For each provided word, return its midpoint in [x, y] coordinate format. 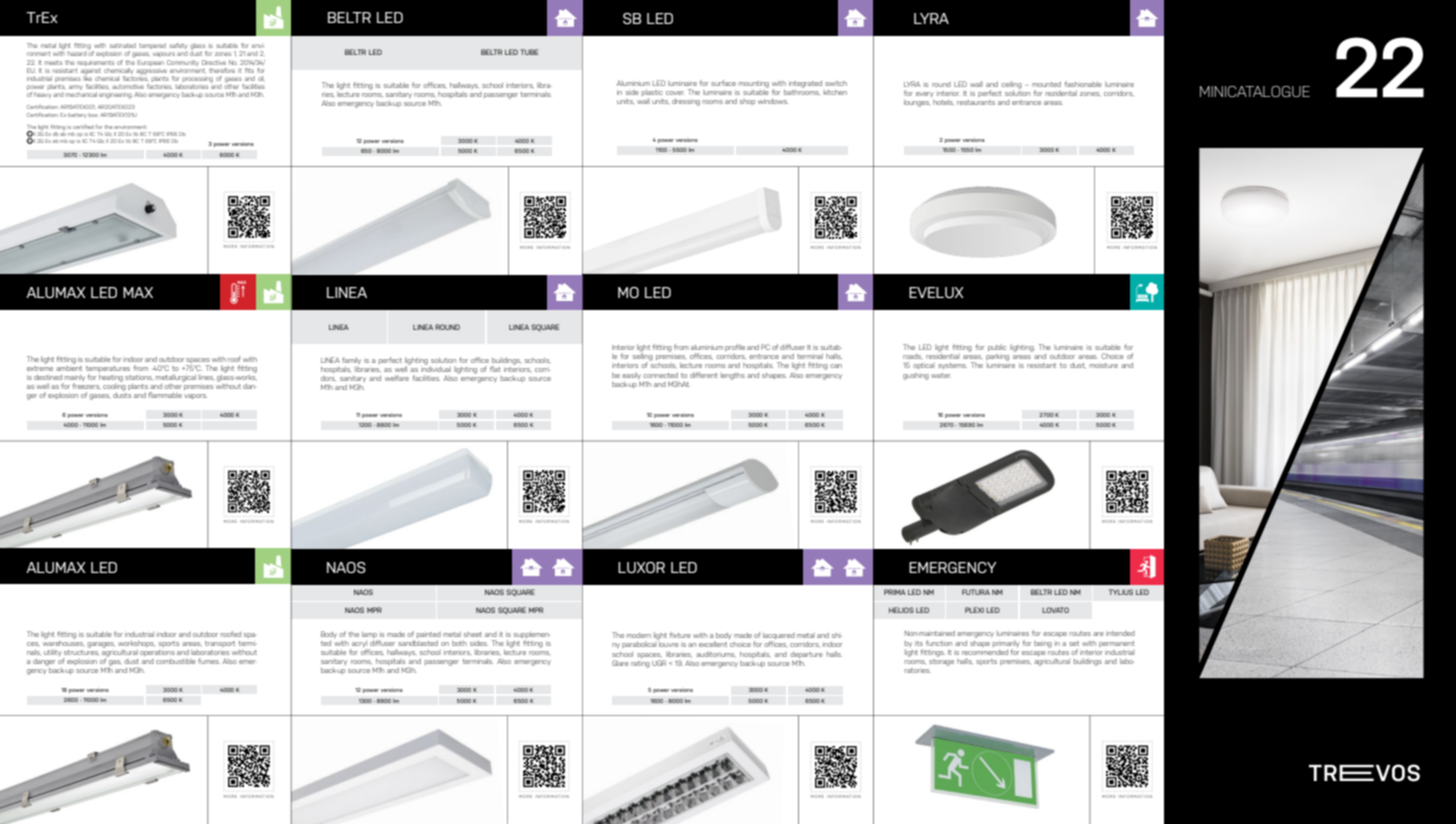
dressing [686, 102]
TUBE [529, 52]
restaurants [976, 102]
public [997, 348]
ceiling [1011, 86]
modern [639, 635]
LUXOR [641, 567]
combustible [176, 661]
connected [660, 375]
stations [139, 378]
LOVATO [1055, 610]
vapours [164, 54]
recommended [985, 652]
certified [83, 127]
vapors [196, 396]
